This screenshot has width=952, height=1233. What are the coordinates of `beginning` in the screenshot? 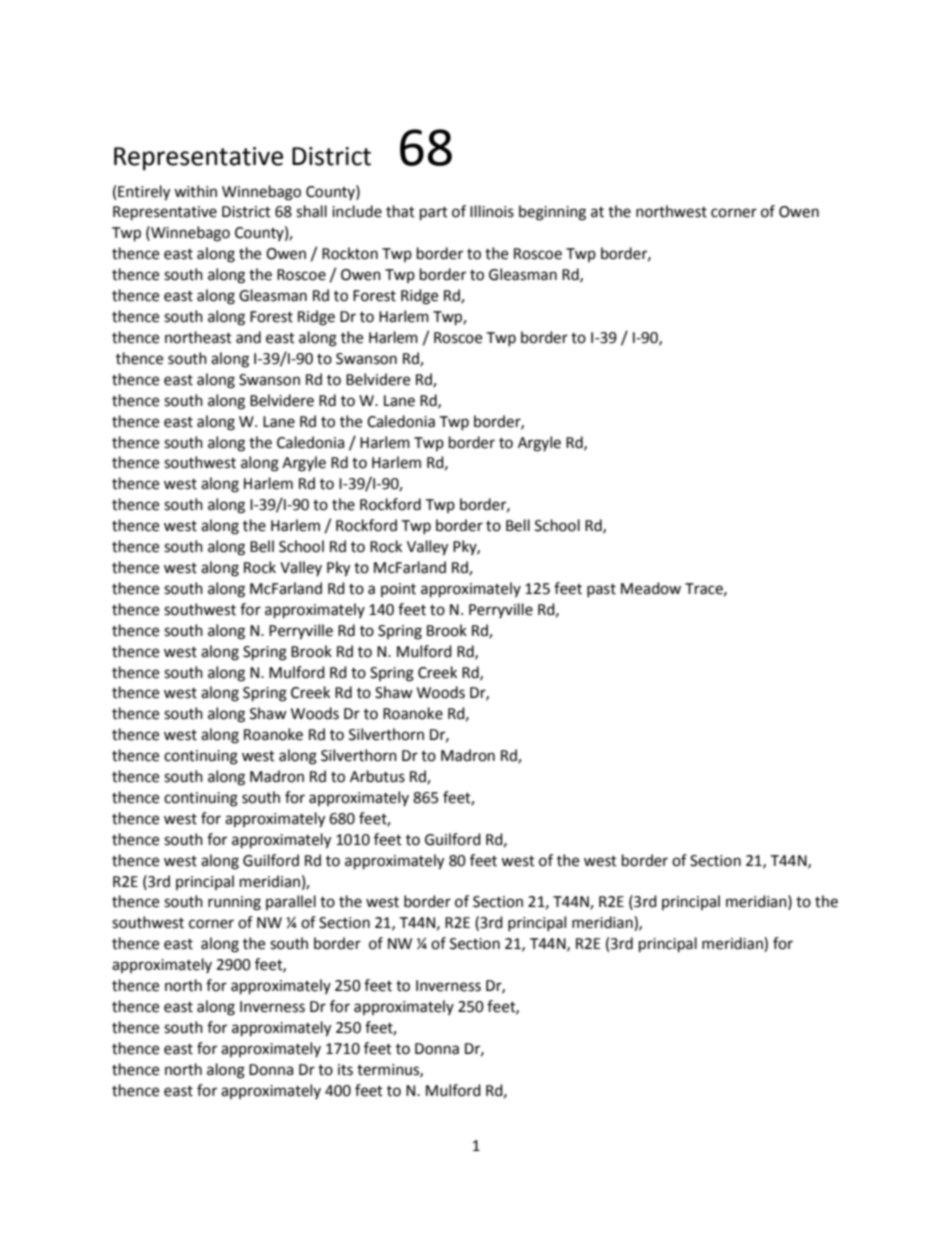 It's located at (552, 213).
